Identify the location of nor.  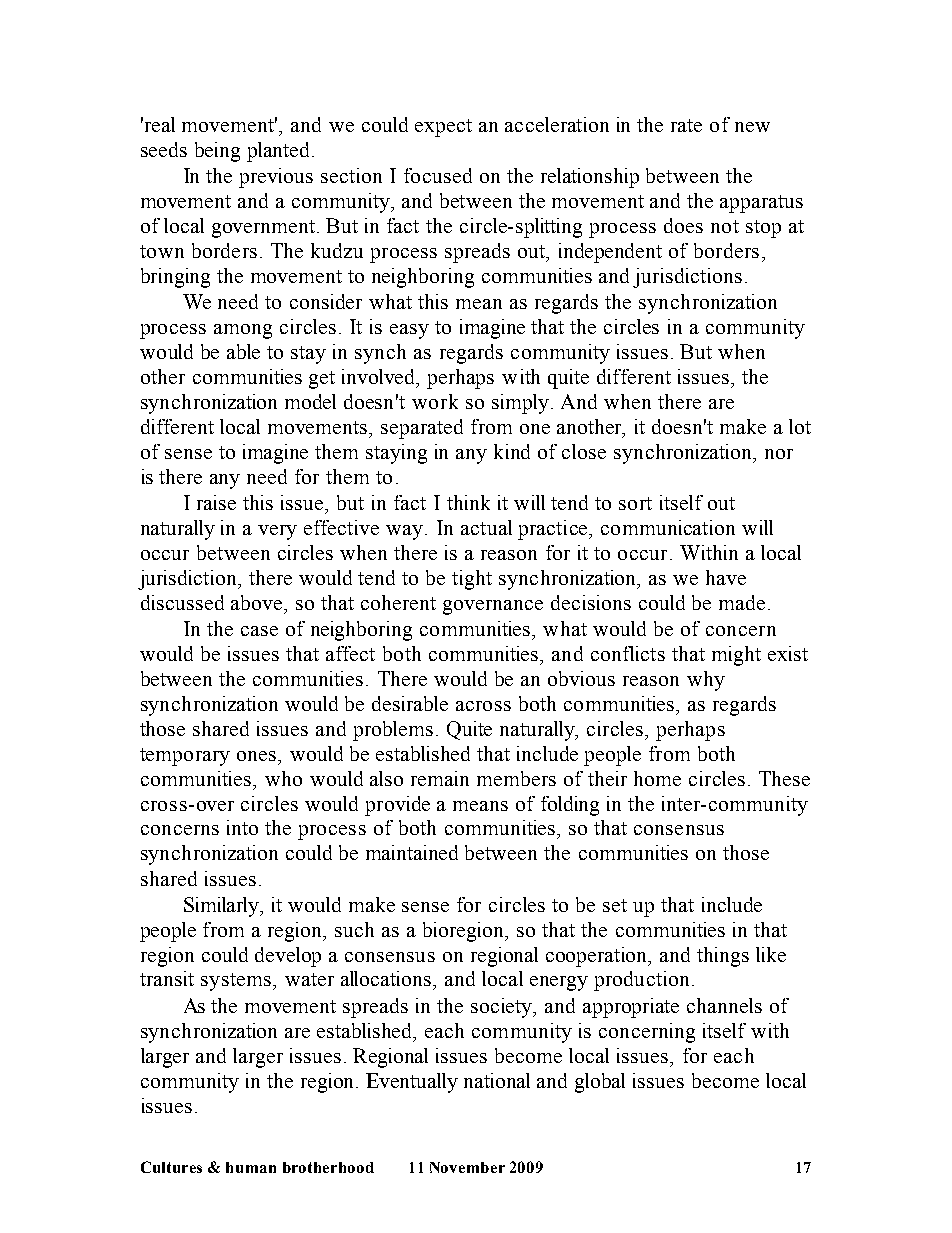
(779, 454).
